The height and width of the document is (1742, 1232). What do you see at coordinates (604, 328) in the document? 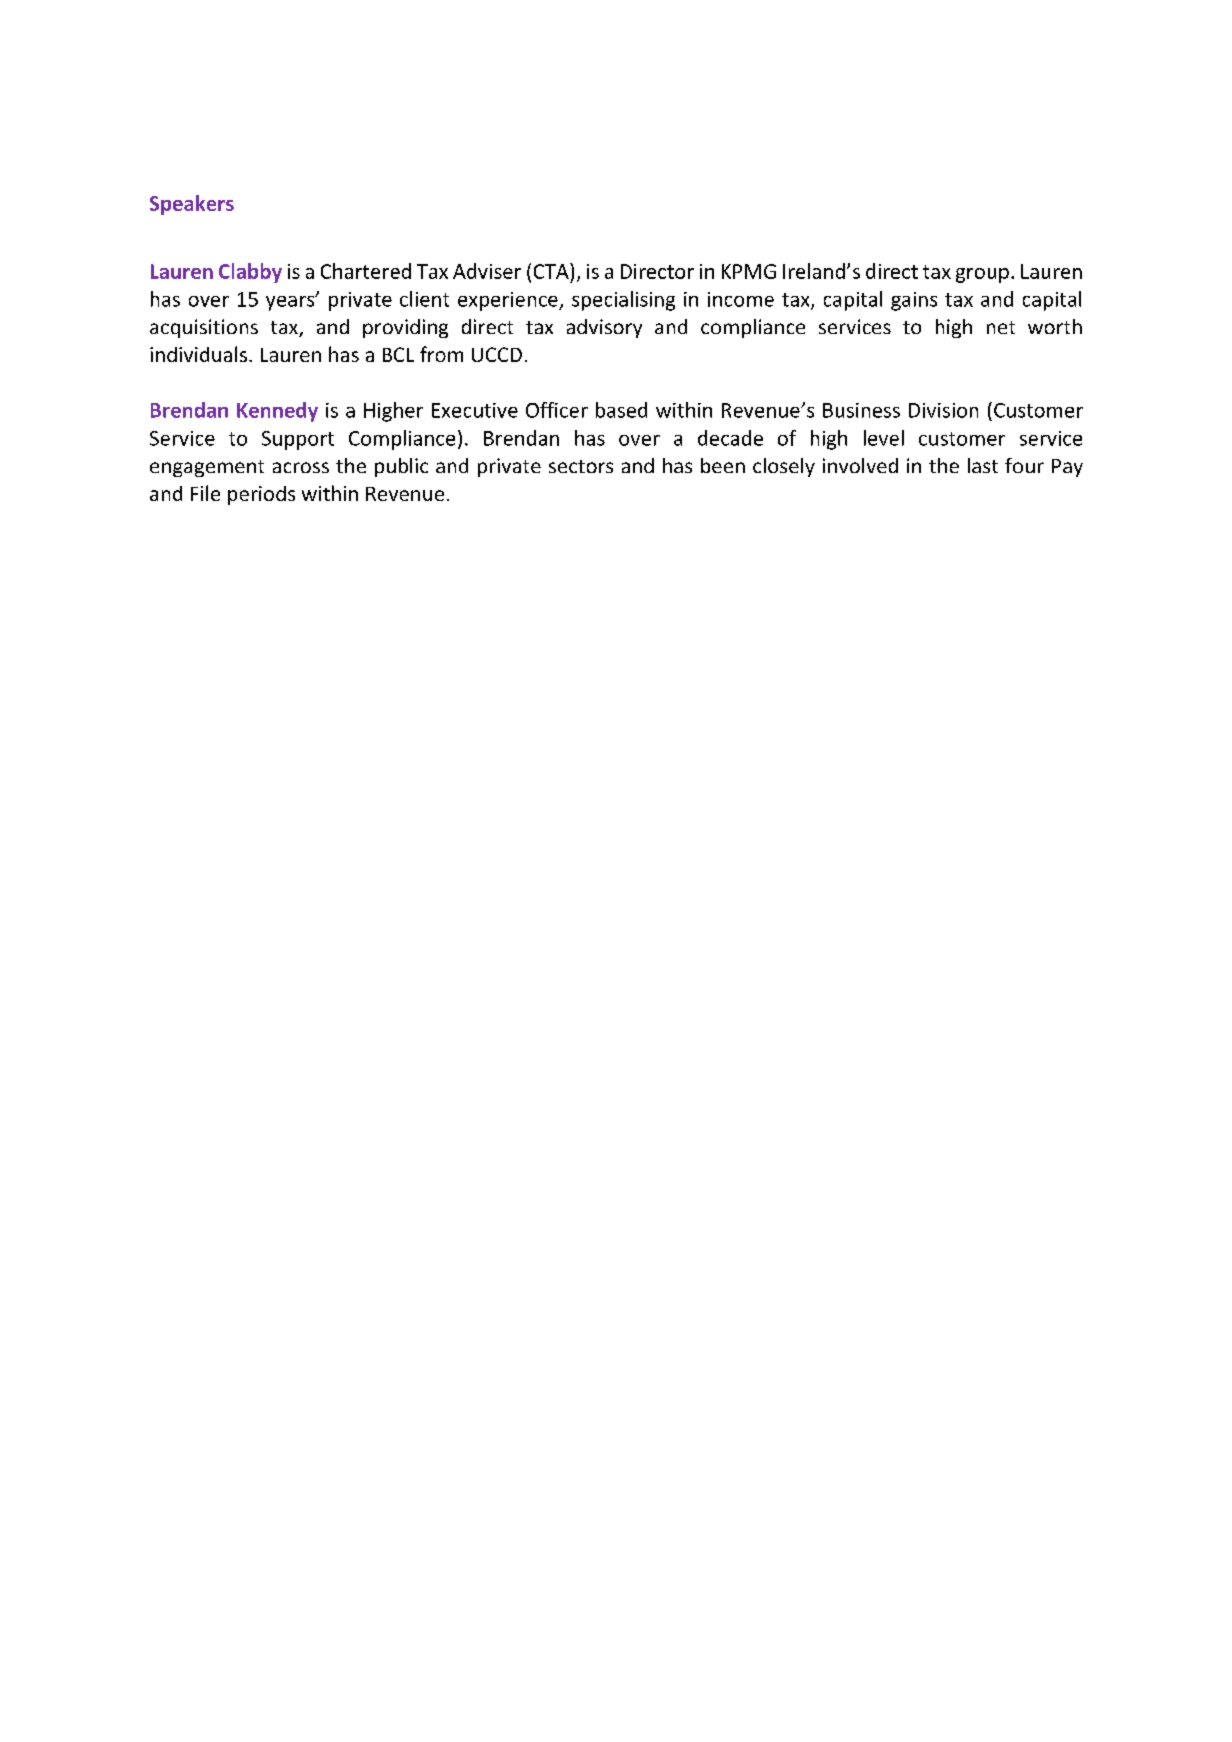
I see `advisory` at bounding box center [604, 328].
